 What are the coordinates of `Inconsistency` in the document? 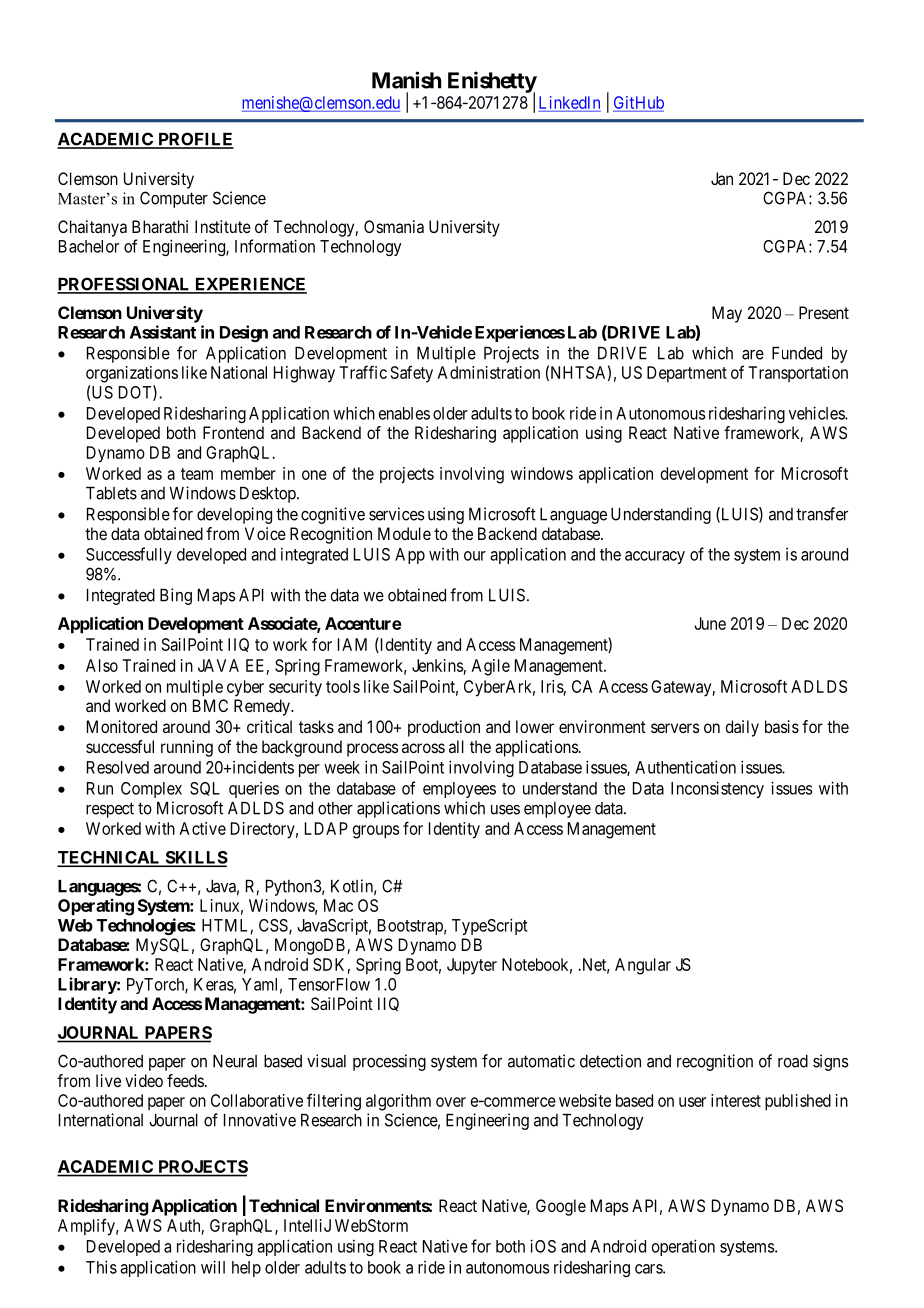 It's located at (717, 789).
